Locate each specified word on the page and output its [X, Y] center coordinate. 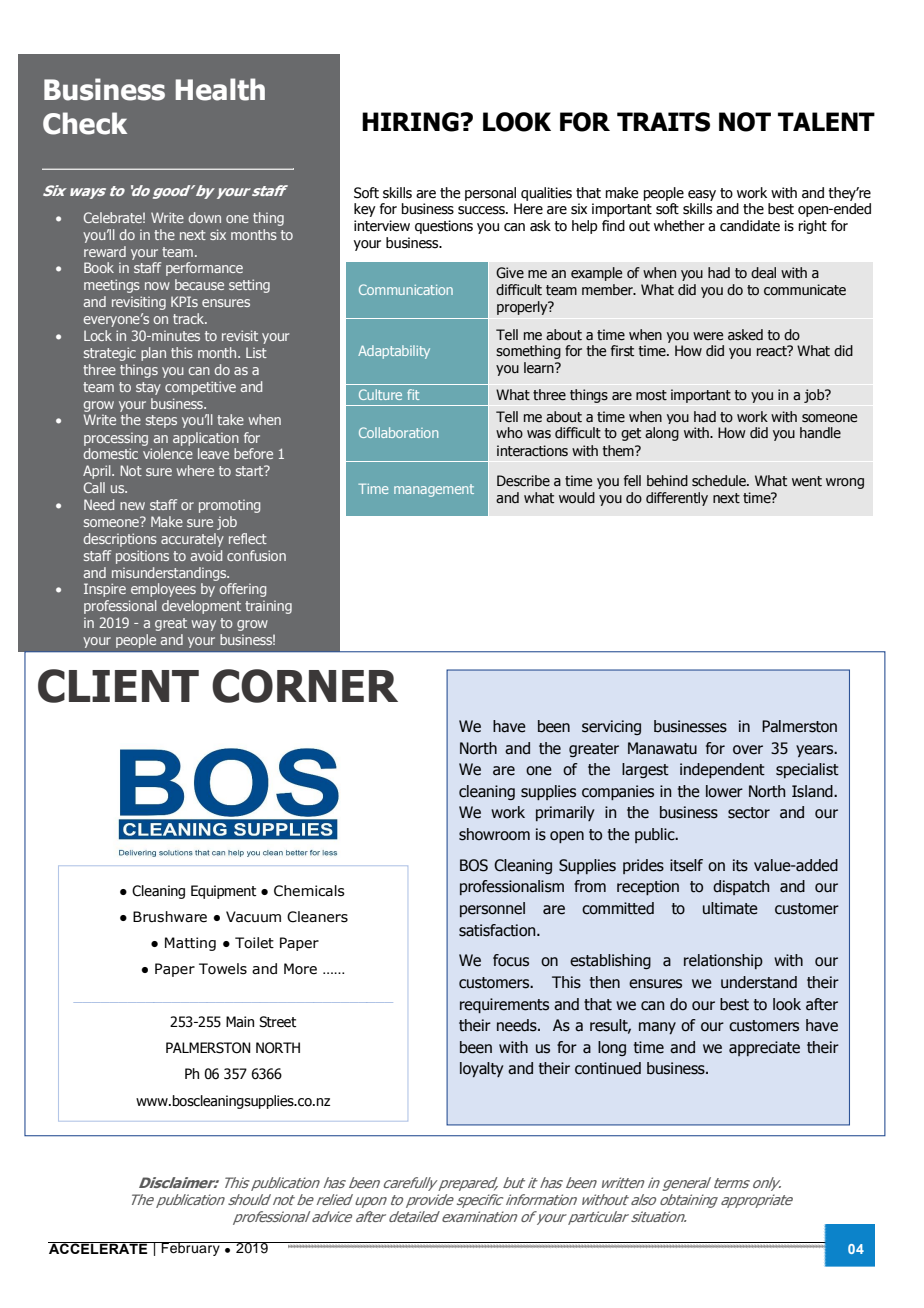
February [191, 1249]
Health [220, 89]
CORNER [305, 686]
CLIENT [118, 686]
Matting [190, 944]
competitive [200, 388]
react [773, 351]
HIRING [410, 122]
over [748, 750]
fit [413, 394]
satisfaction [498, 930]
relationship [723, 961]
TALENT [826, 121]
